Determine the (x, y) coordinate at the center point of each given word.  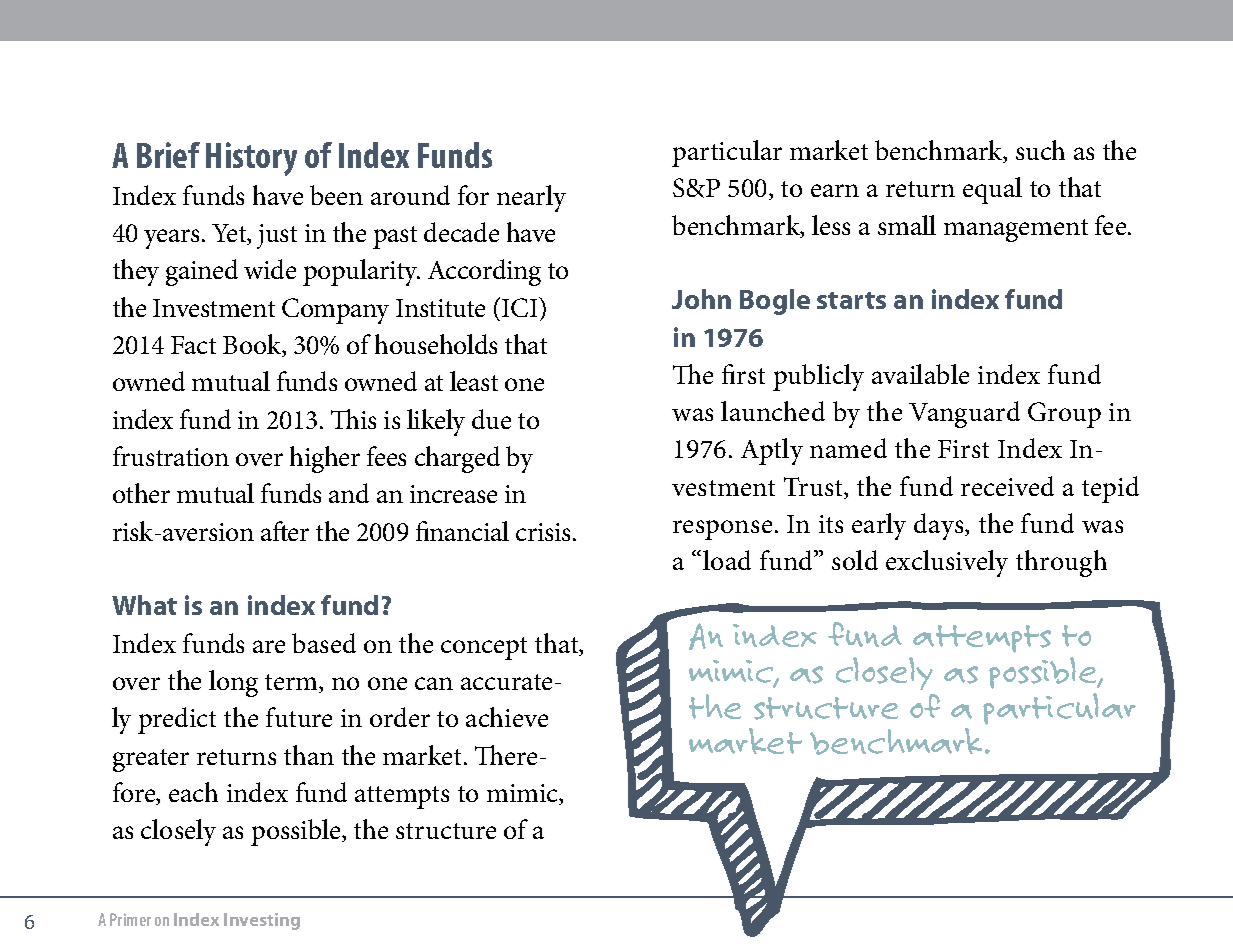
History (251, 159)
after (285, 531)
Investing (262, 921)
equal (992, 190)
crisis (545, 532)
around (410, 195)
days (940, 526)
